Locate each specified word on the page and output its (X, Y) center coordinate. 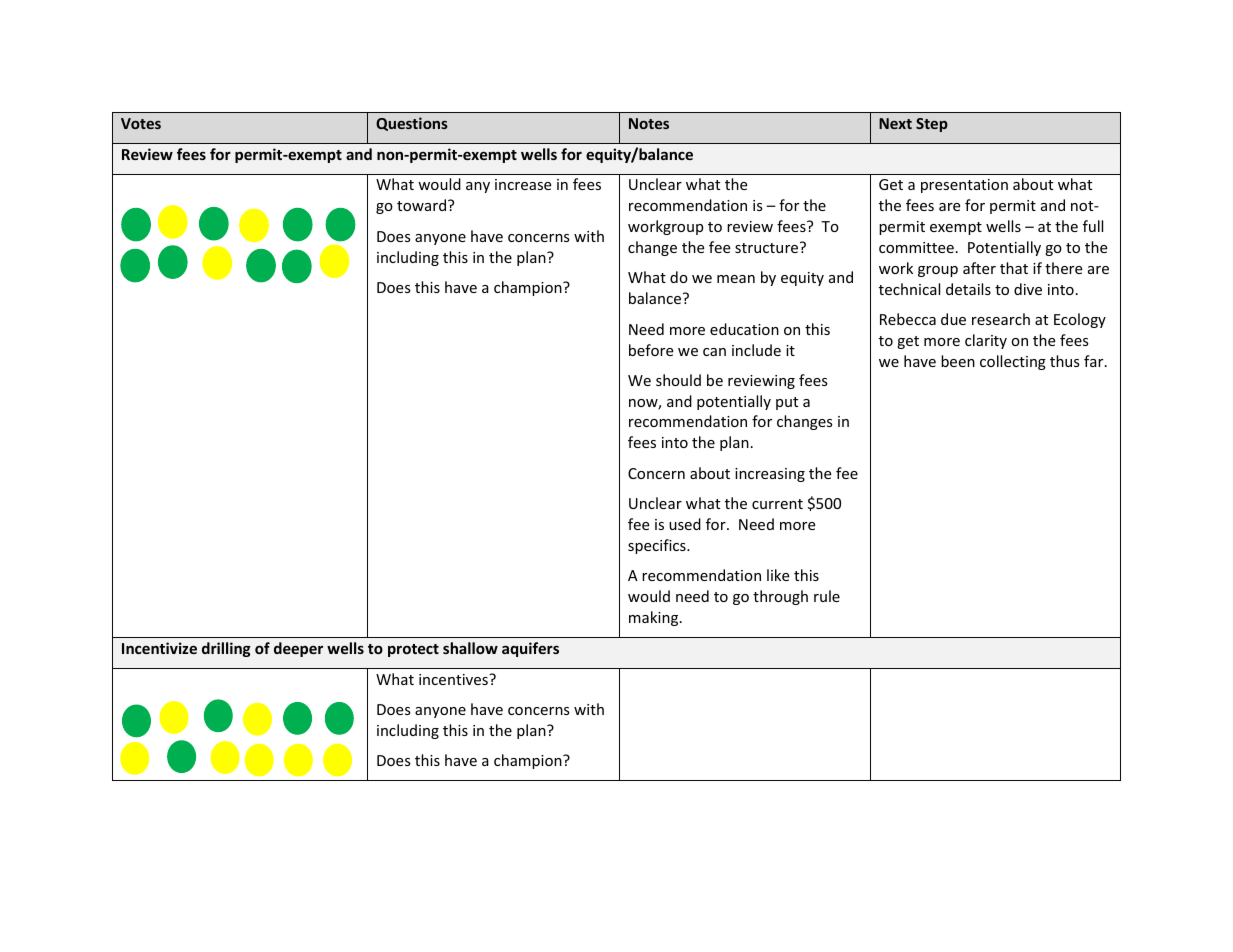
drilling (226, 649)
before (651, 350)
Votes (141, 123)
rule (827, 596)
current (777, 504)
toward (423, 205)
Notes (649, 123)
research (1001, 319)
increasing (770, 475)
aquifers (530, 649)
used (685, 524)
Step (932, 125)
